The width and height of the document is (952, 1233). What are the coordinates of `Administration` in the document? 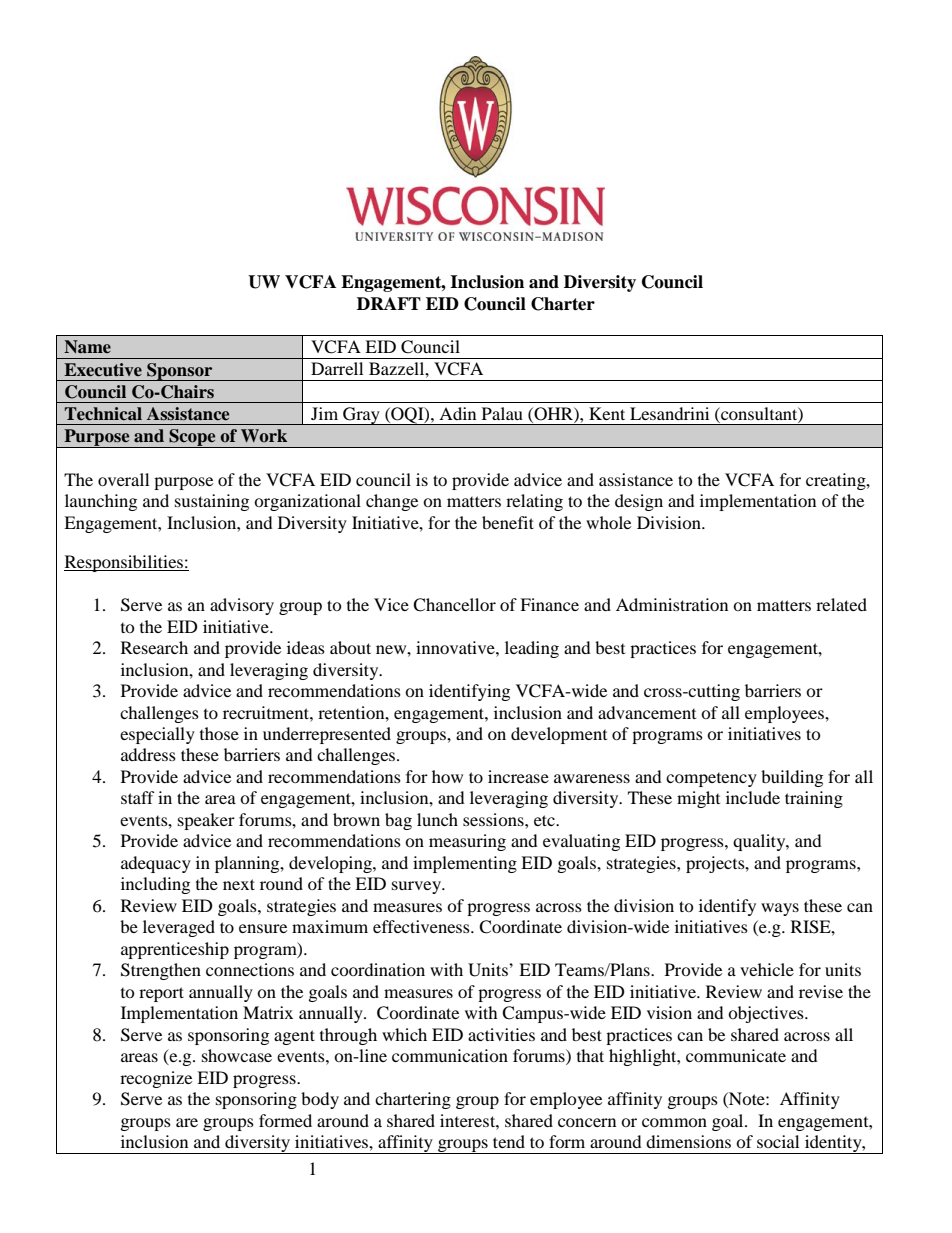 It's located at (672, 604).
